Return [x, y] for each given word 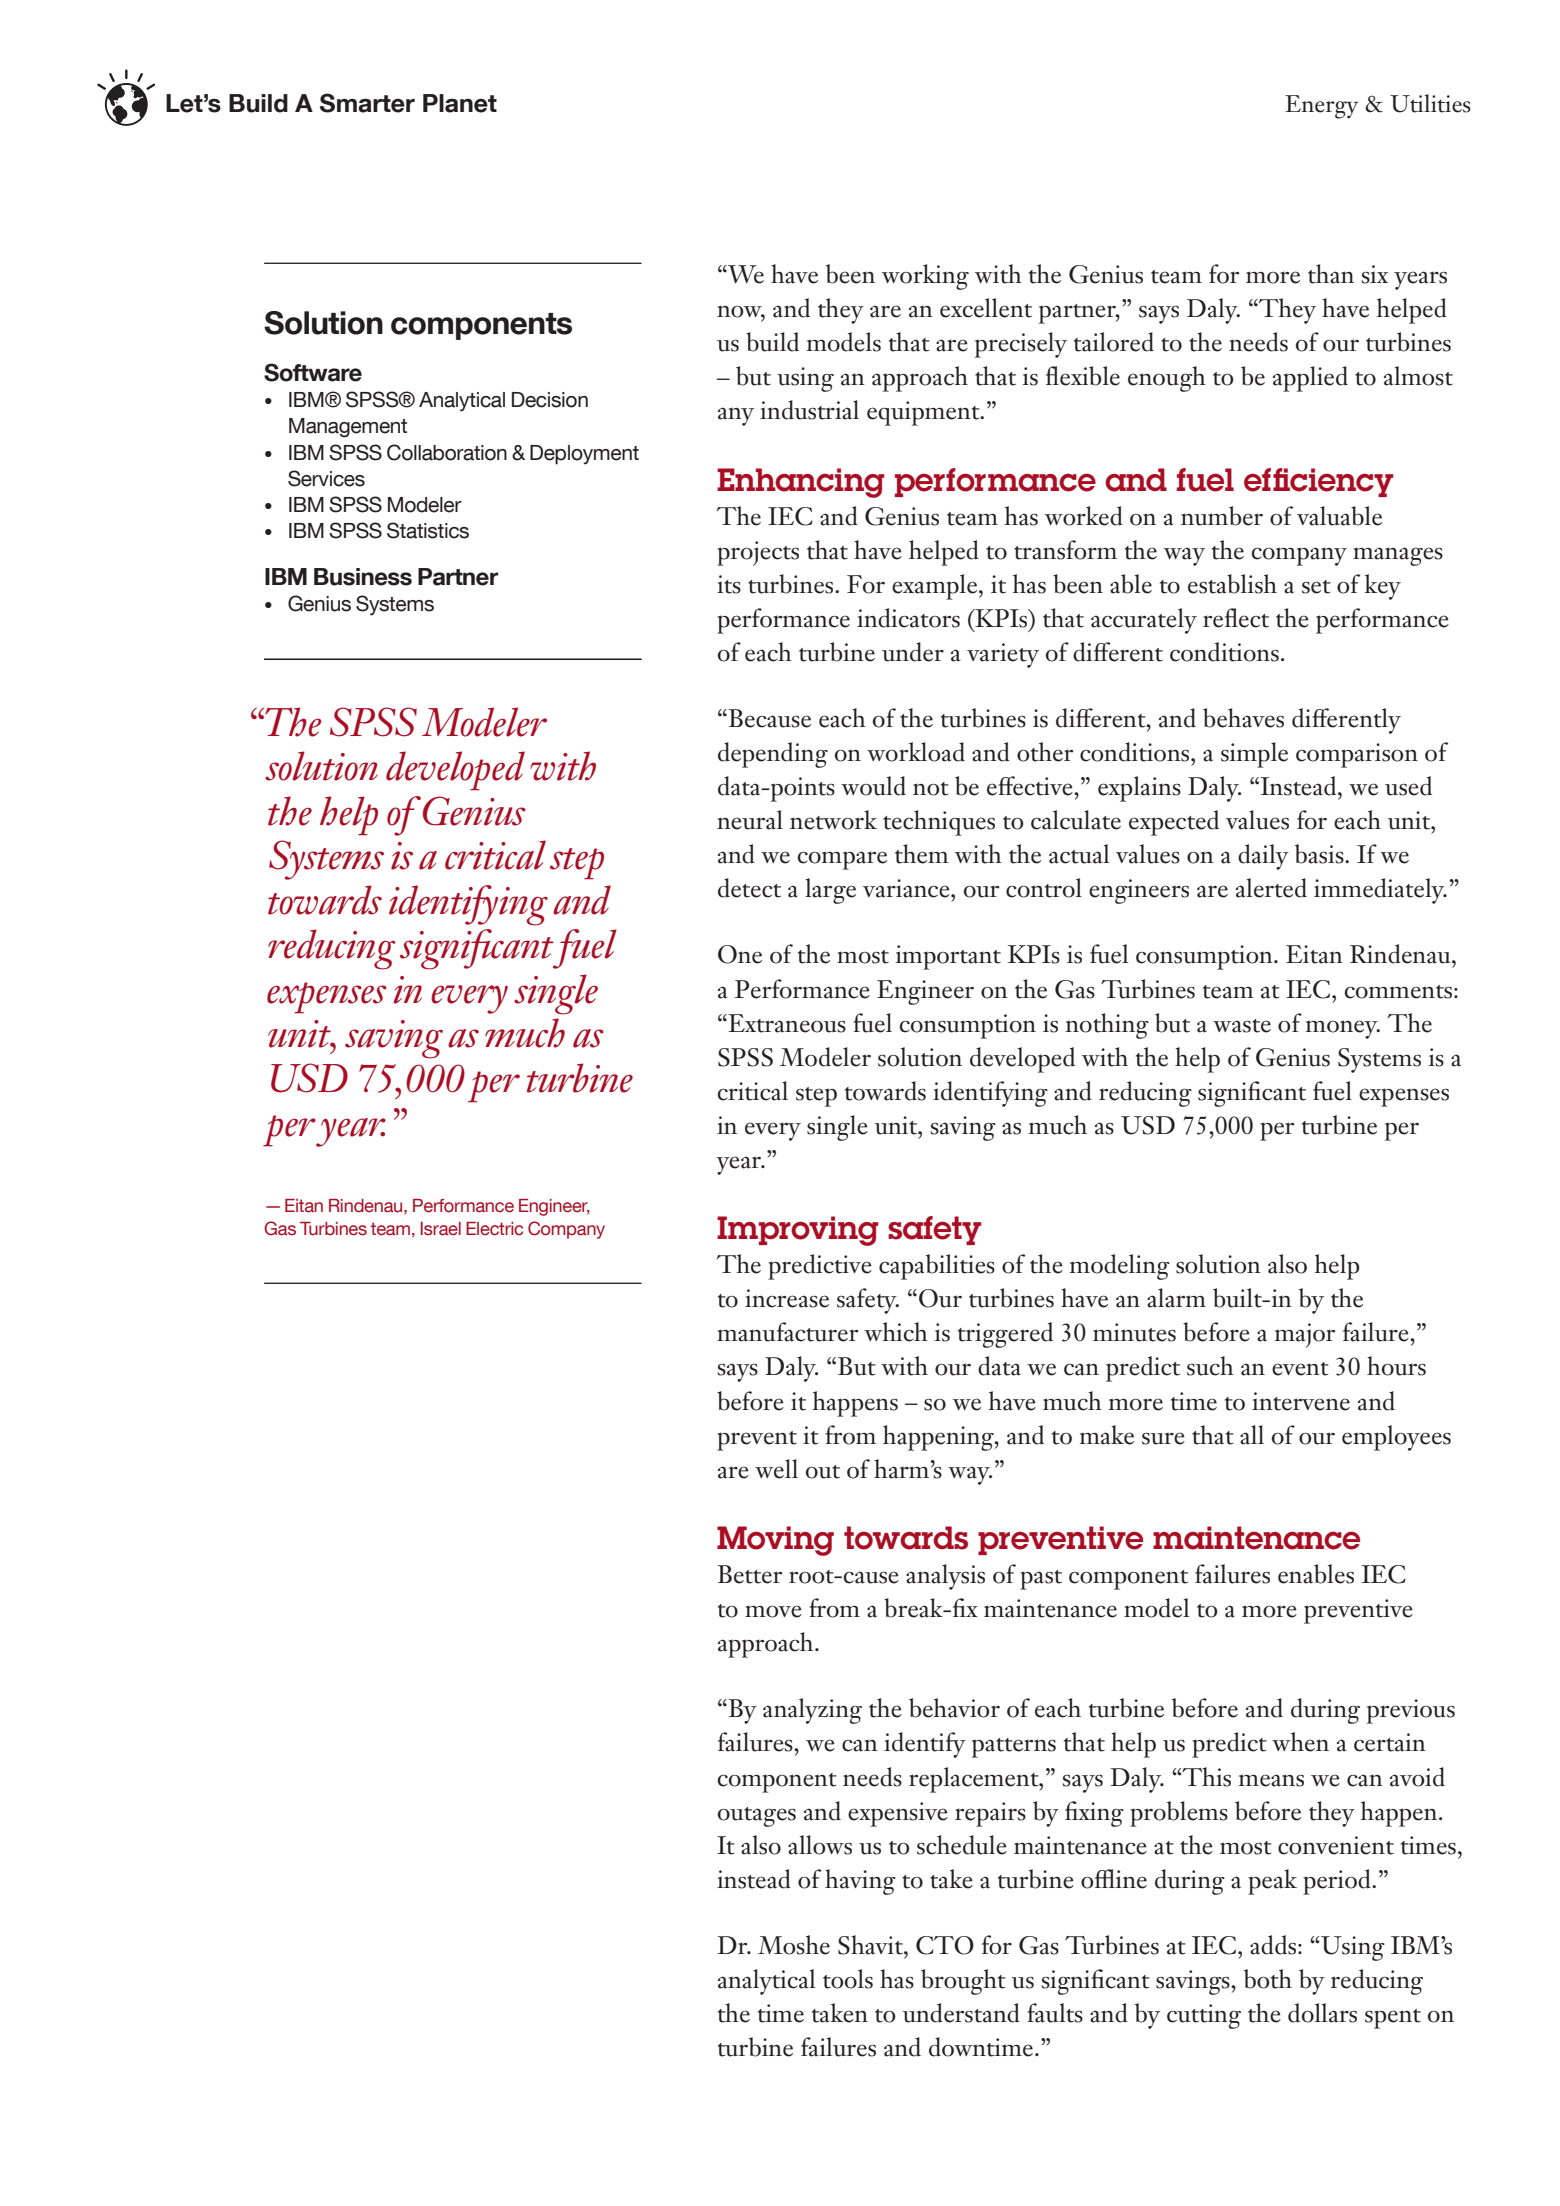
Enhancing [801, 483]
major [1305, 1335]
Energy [1321, 107]
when [1300, 1742]
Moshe [794, 1945]
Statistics [428, 530]
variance [907, 888]
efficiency [1319, 482]
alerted [1271, 888]
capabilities [937, 1267]
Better [750, 1574]
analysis [945, 1577]
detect [749, 888]
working [925, 277]
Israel [440, 1229]
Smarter [367, 103]
